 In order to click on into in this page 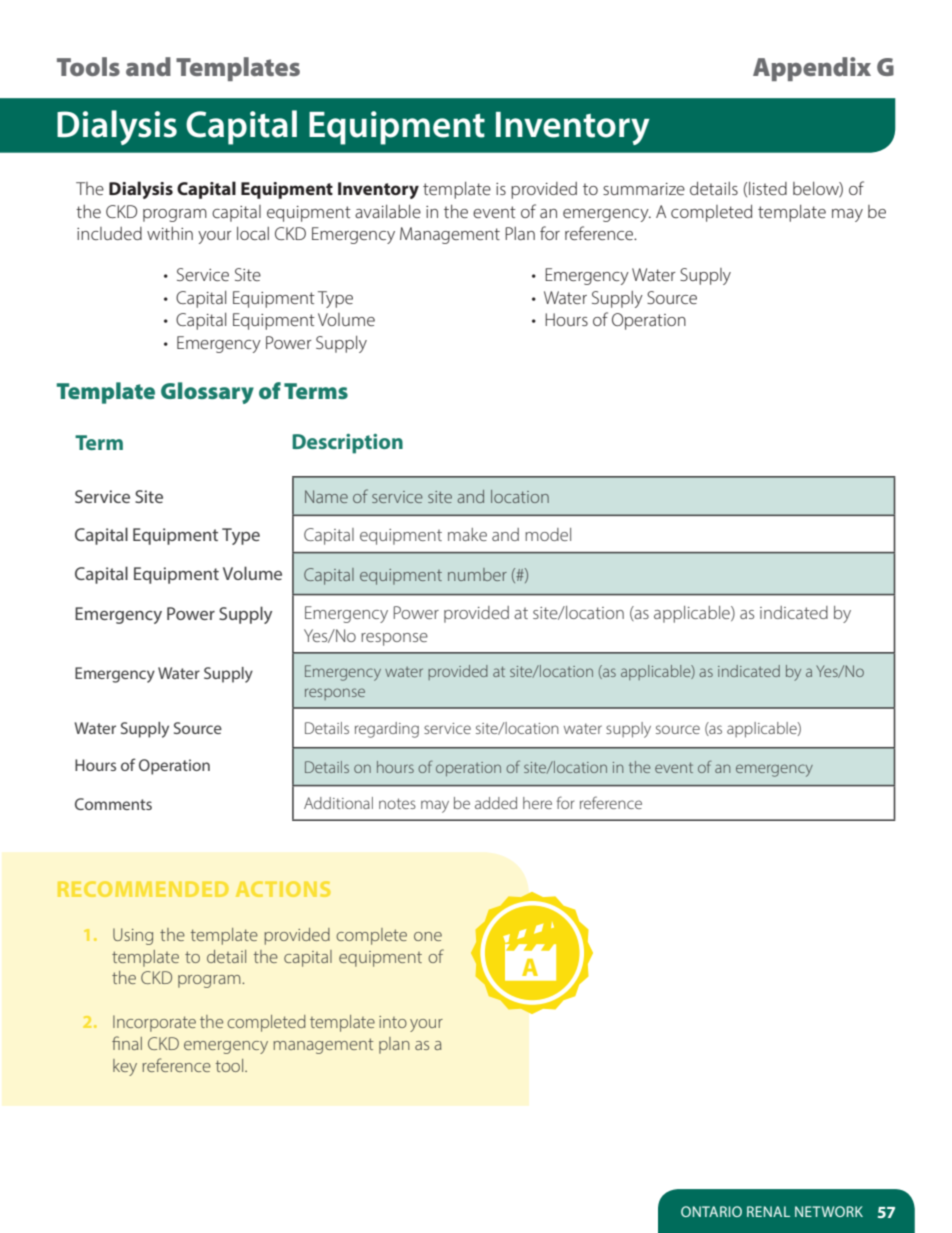, I will do `click(393, 1022)`.
